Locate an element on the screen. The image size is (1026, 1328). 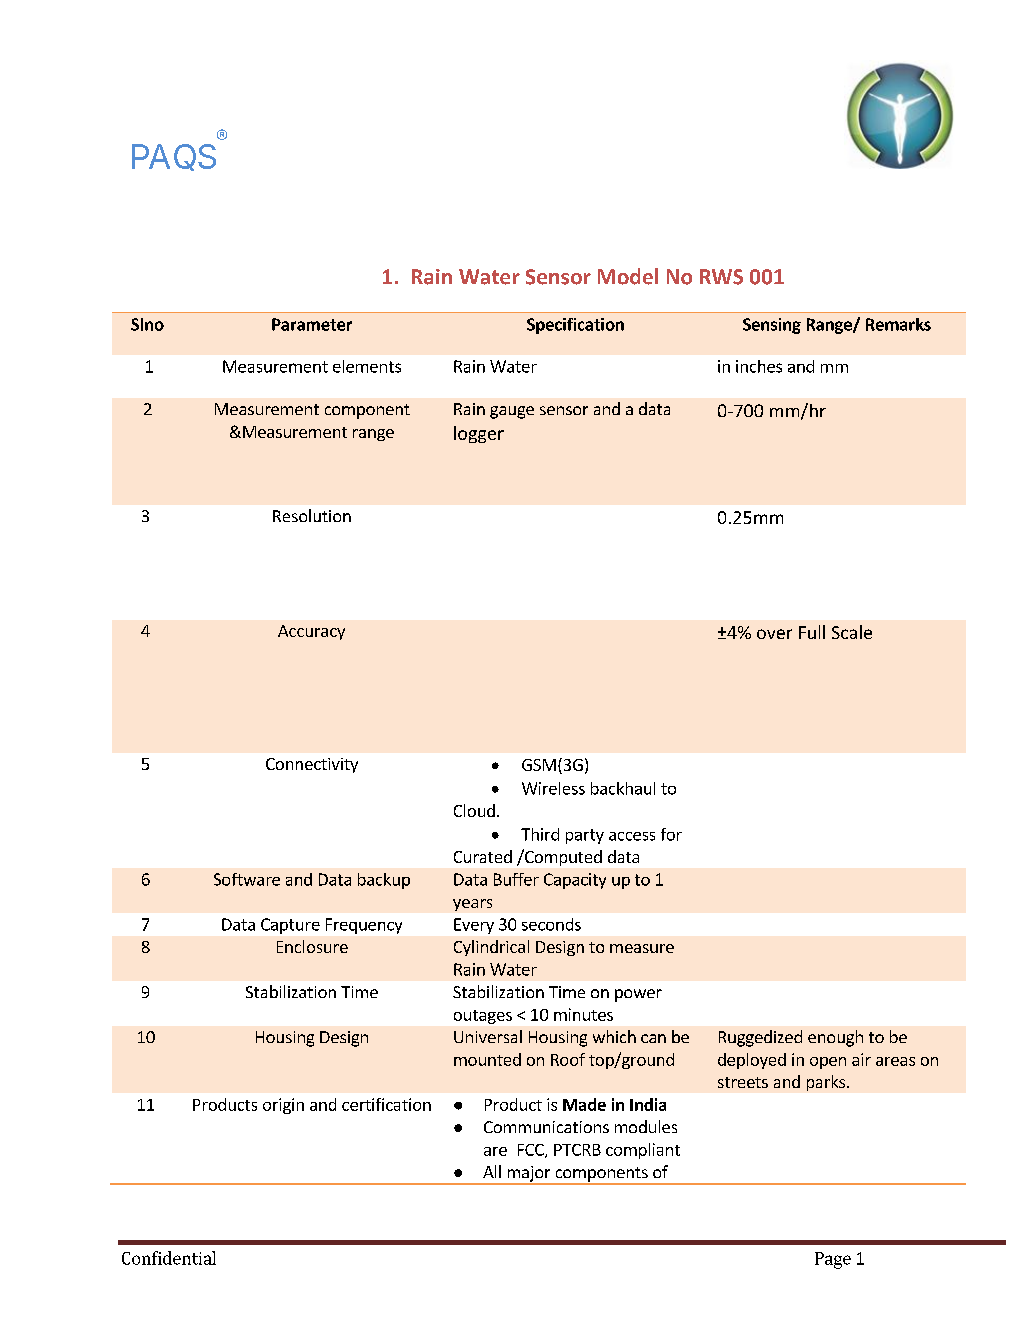
Page is located at coordinates (833, 1260).
